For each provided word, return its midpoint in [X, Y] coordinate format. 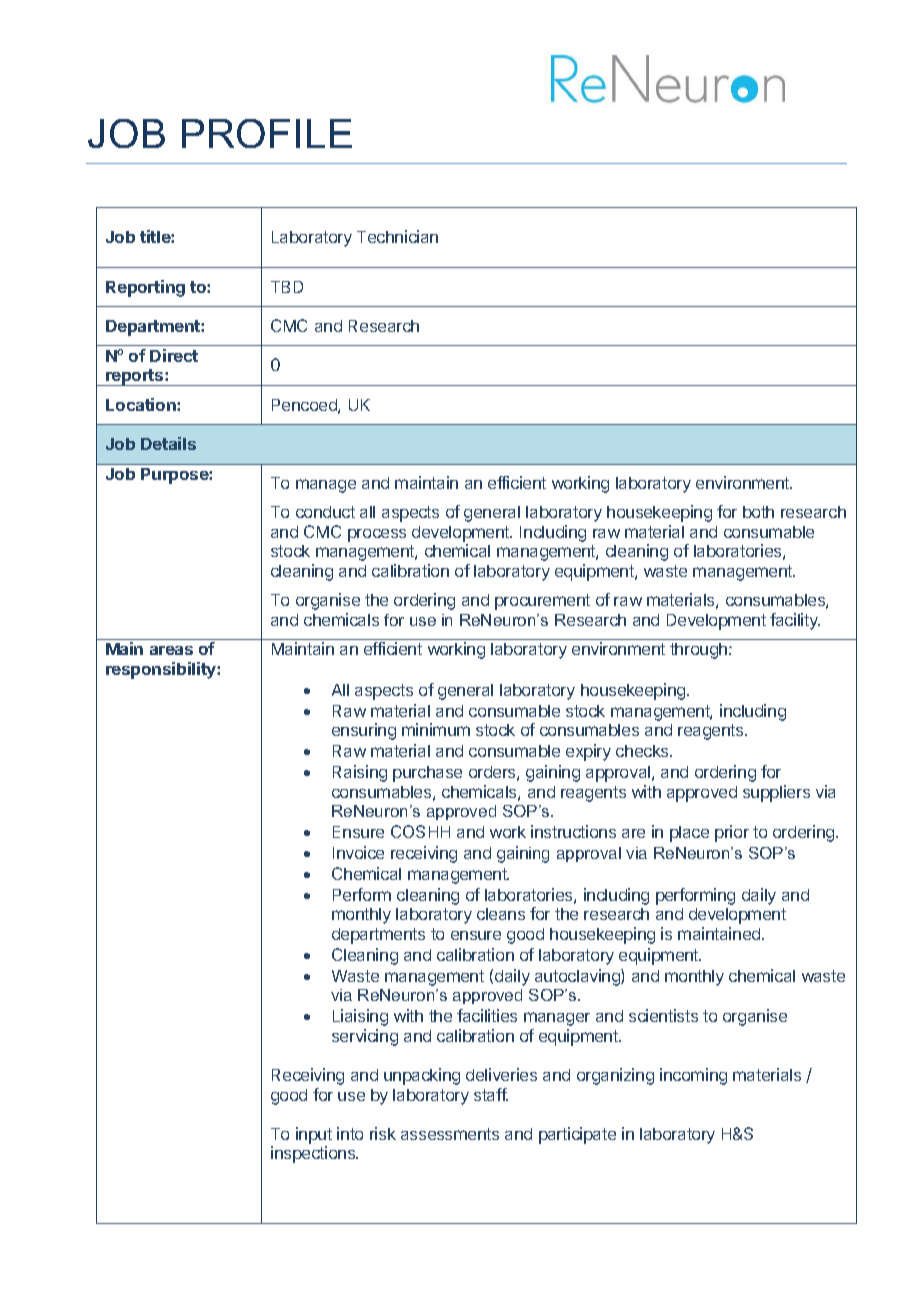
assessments [450, 1134]
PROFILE [267, 133]
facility [795, 621]
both [758, 512]
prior [732, 833]
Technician [397, 236]
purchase [427, 774]
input [314, 1135]
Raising [360, 773]
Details [168, 443]
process [377, 535]
